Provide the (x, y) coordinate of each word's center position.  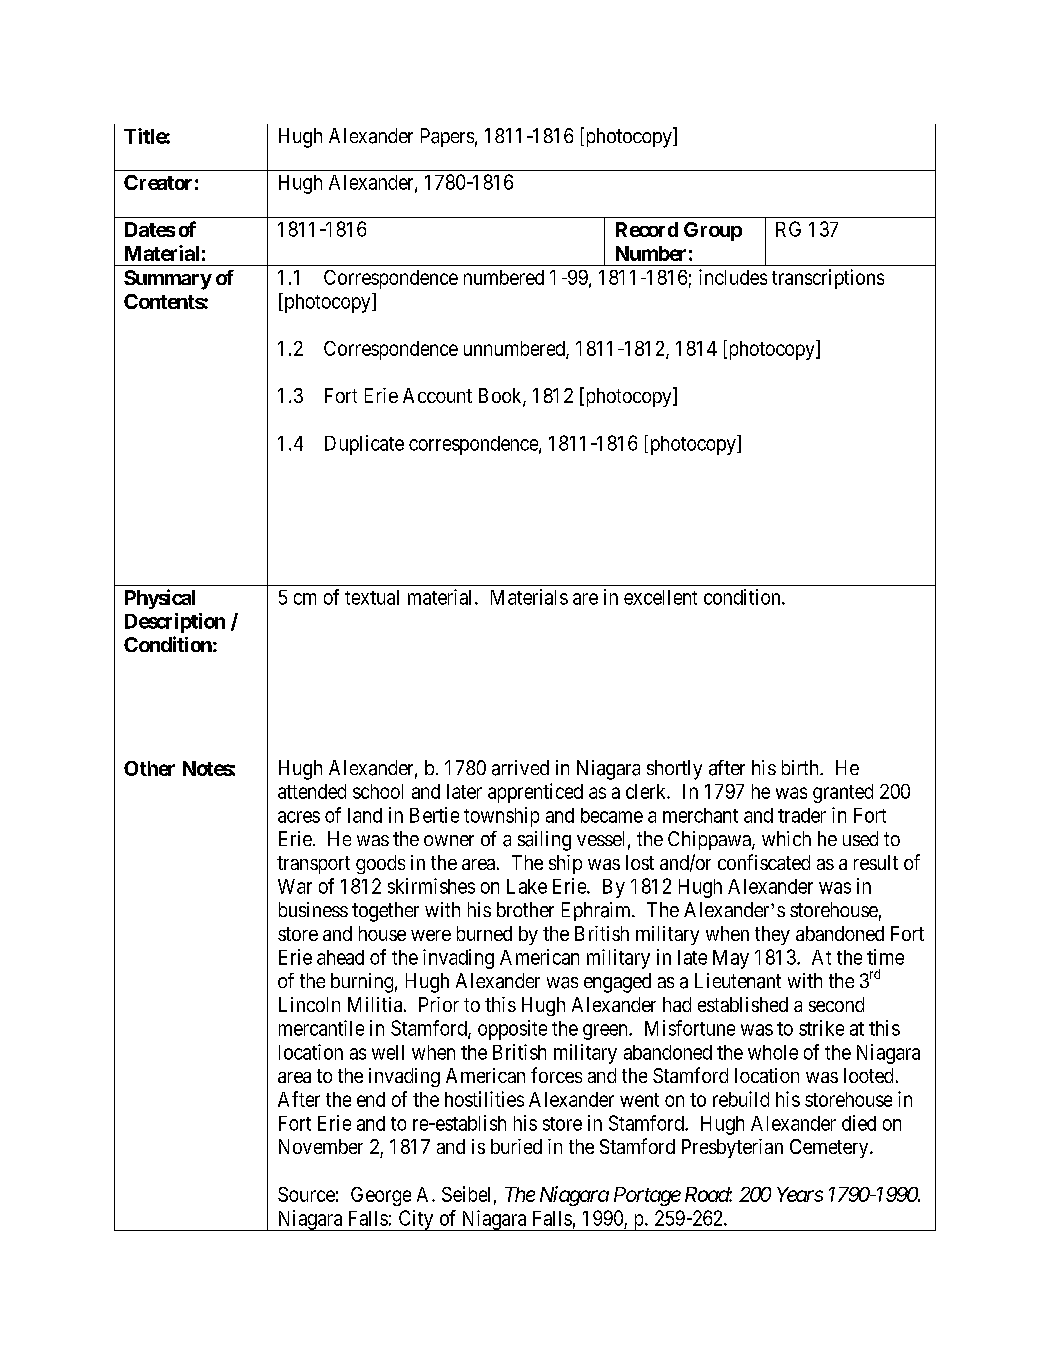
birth (801, 767)
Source (306, 1194)
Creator (158, 182)
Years (800, 1194)
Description (175, 623)
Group (713, 231)
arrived (520, 768)
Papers (447, 137)
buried (516, 1146)
